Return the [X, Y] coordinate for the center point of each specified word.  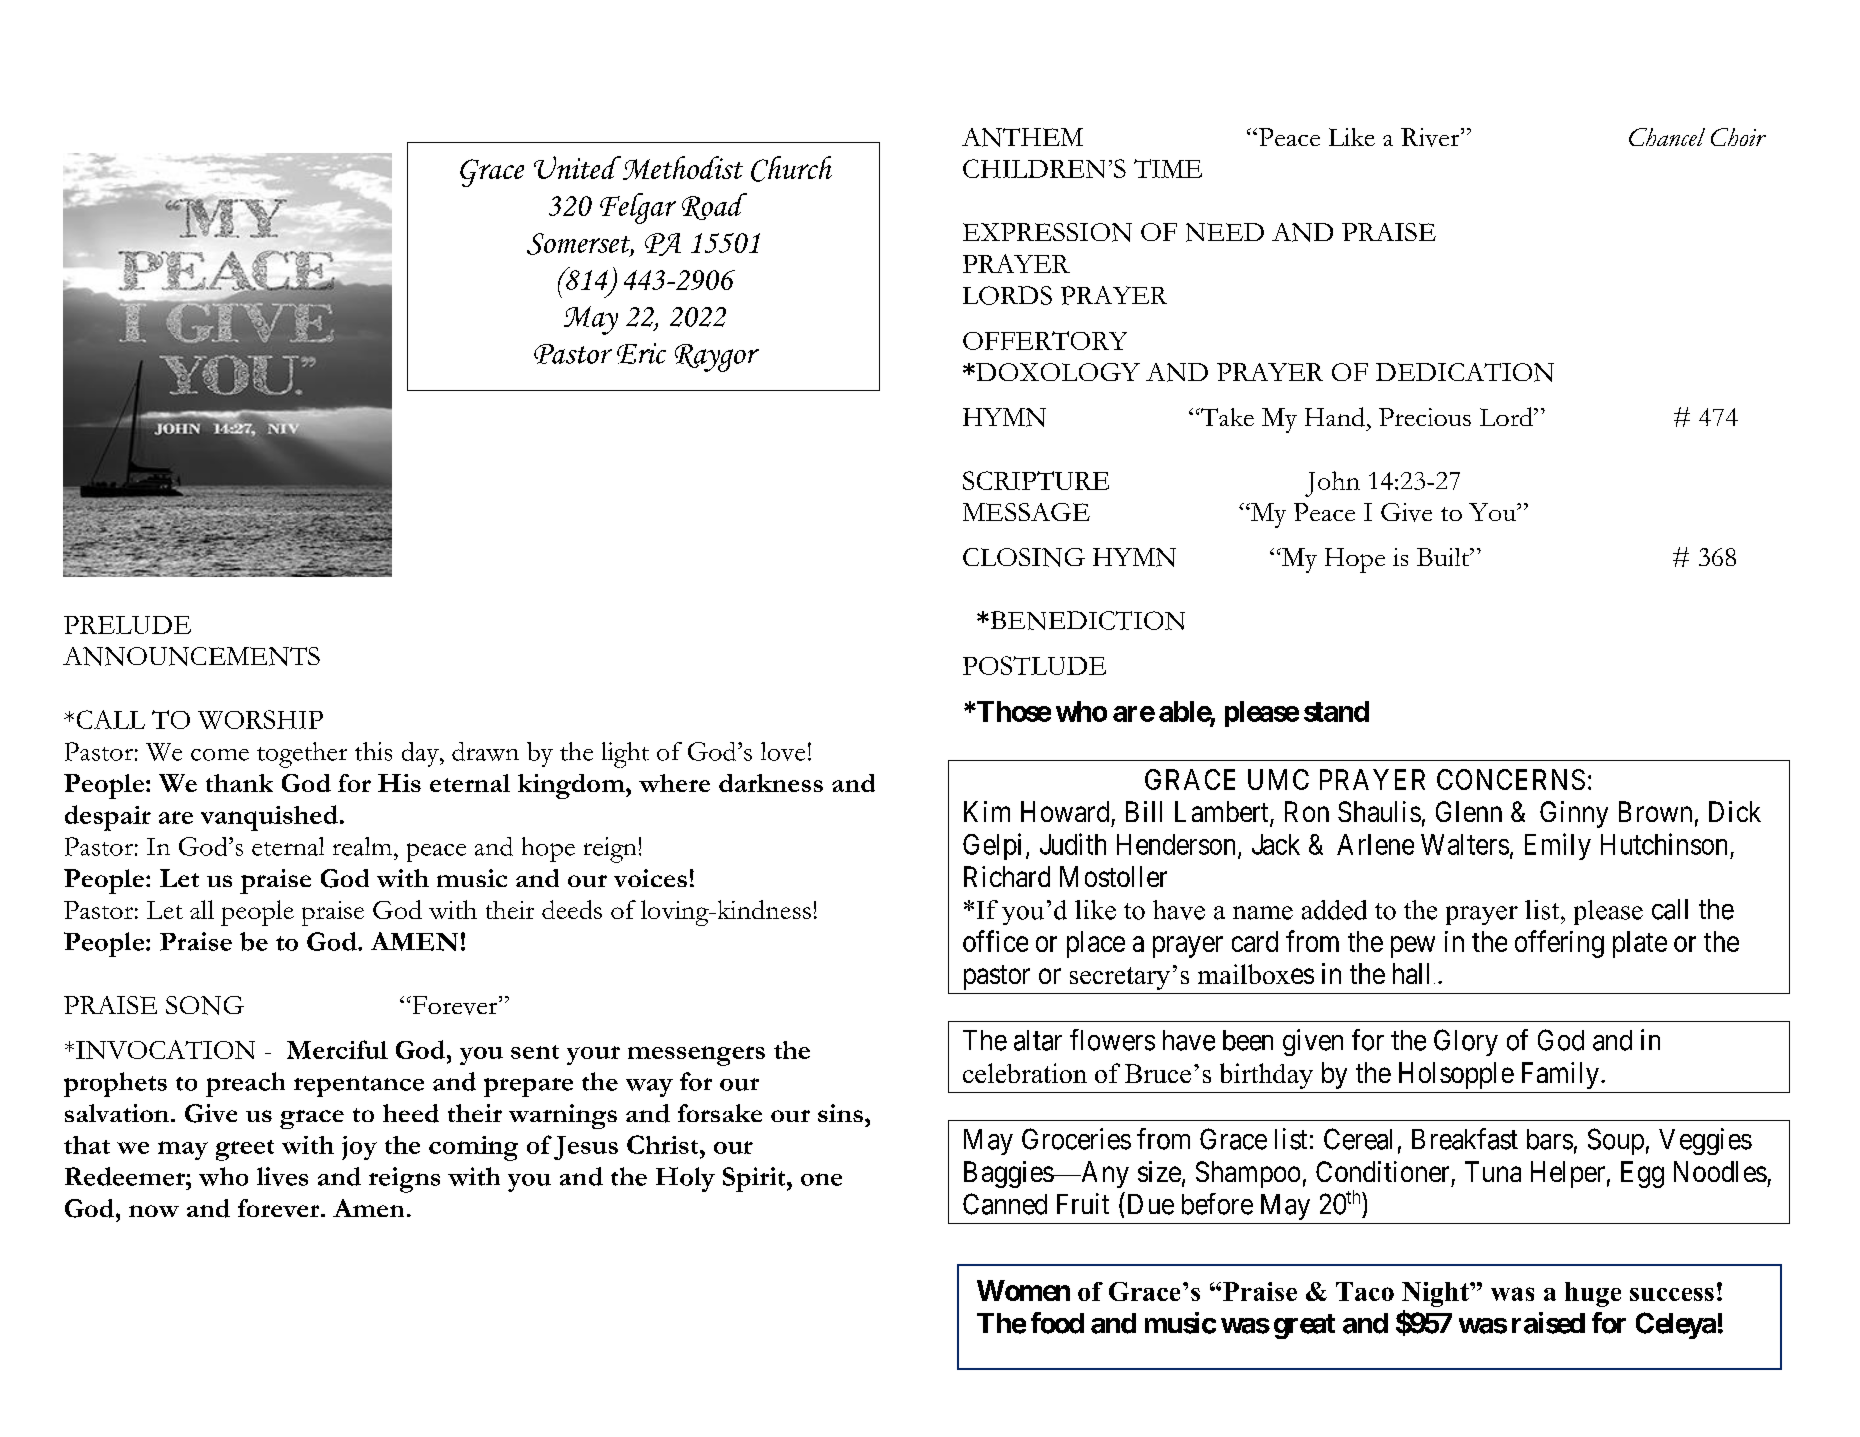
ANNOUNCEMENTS [191, 656]
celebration [1025, 1073]
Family [1560, 1075]
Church [791, 169]
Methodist [681, 168]
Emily [1558, 846]
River [1431, 137]
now [154, 1211]
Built [1444, 557]
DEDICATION [1465, 372]
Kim [987, 811]
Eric [641, 353]
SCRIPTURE [1036, 480]
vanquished [269, 818]
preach [245, 1084]
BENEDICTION [1086, 620]
